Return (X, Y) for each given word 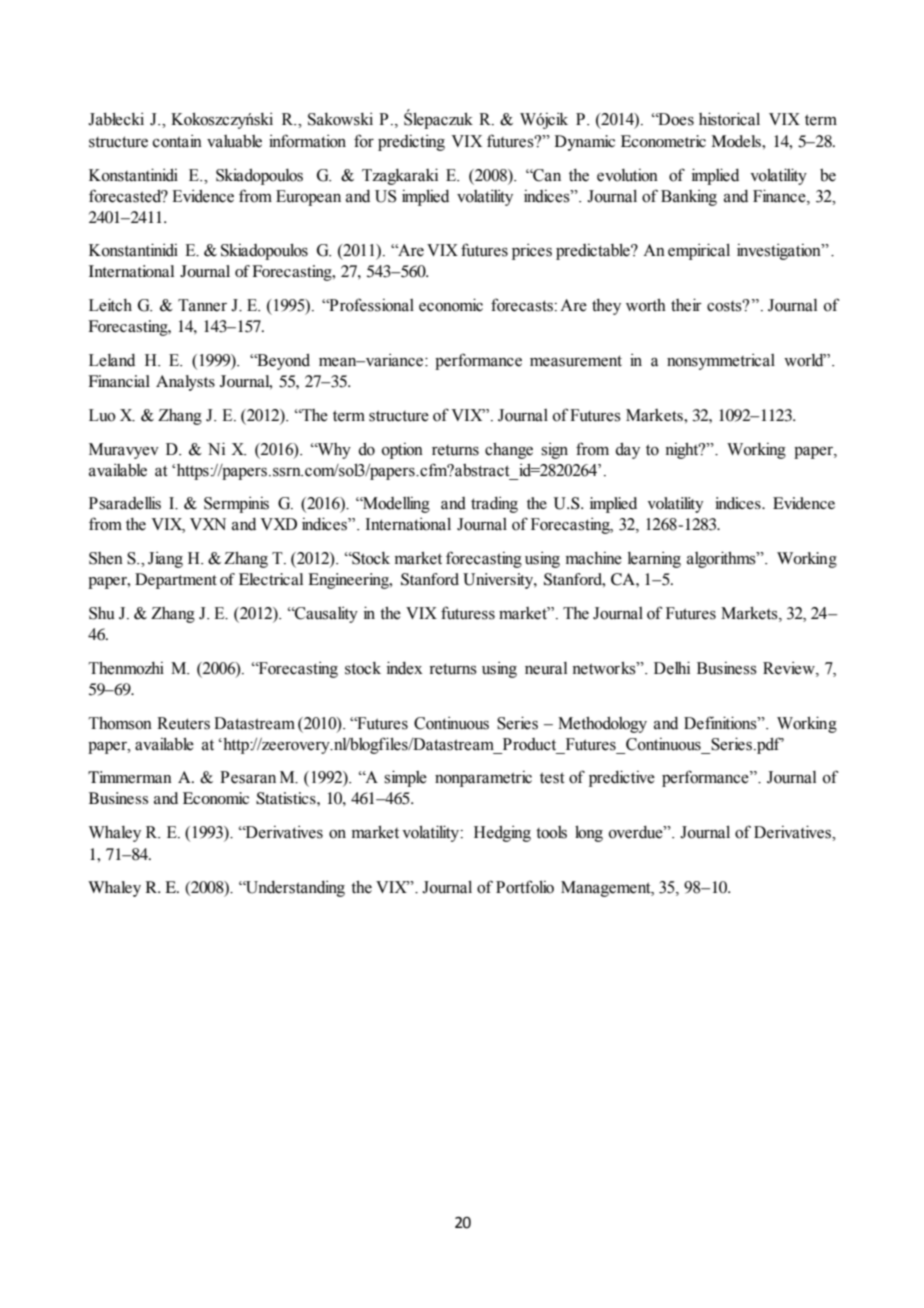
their (686, 305)
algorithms (722, 559)
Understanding (294, 889)
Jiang (165, 560)
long (589, 833)
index (405, 668)
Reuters (183, 723)
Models (737, 141)
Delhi (672, 668)
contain (177, 141)
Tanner (202, 305)
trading (494, 505)
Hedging (502, 834)
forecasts (522, 305)
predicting (411, 143)
